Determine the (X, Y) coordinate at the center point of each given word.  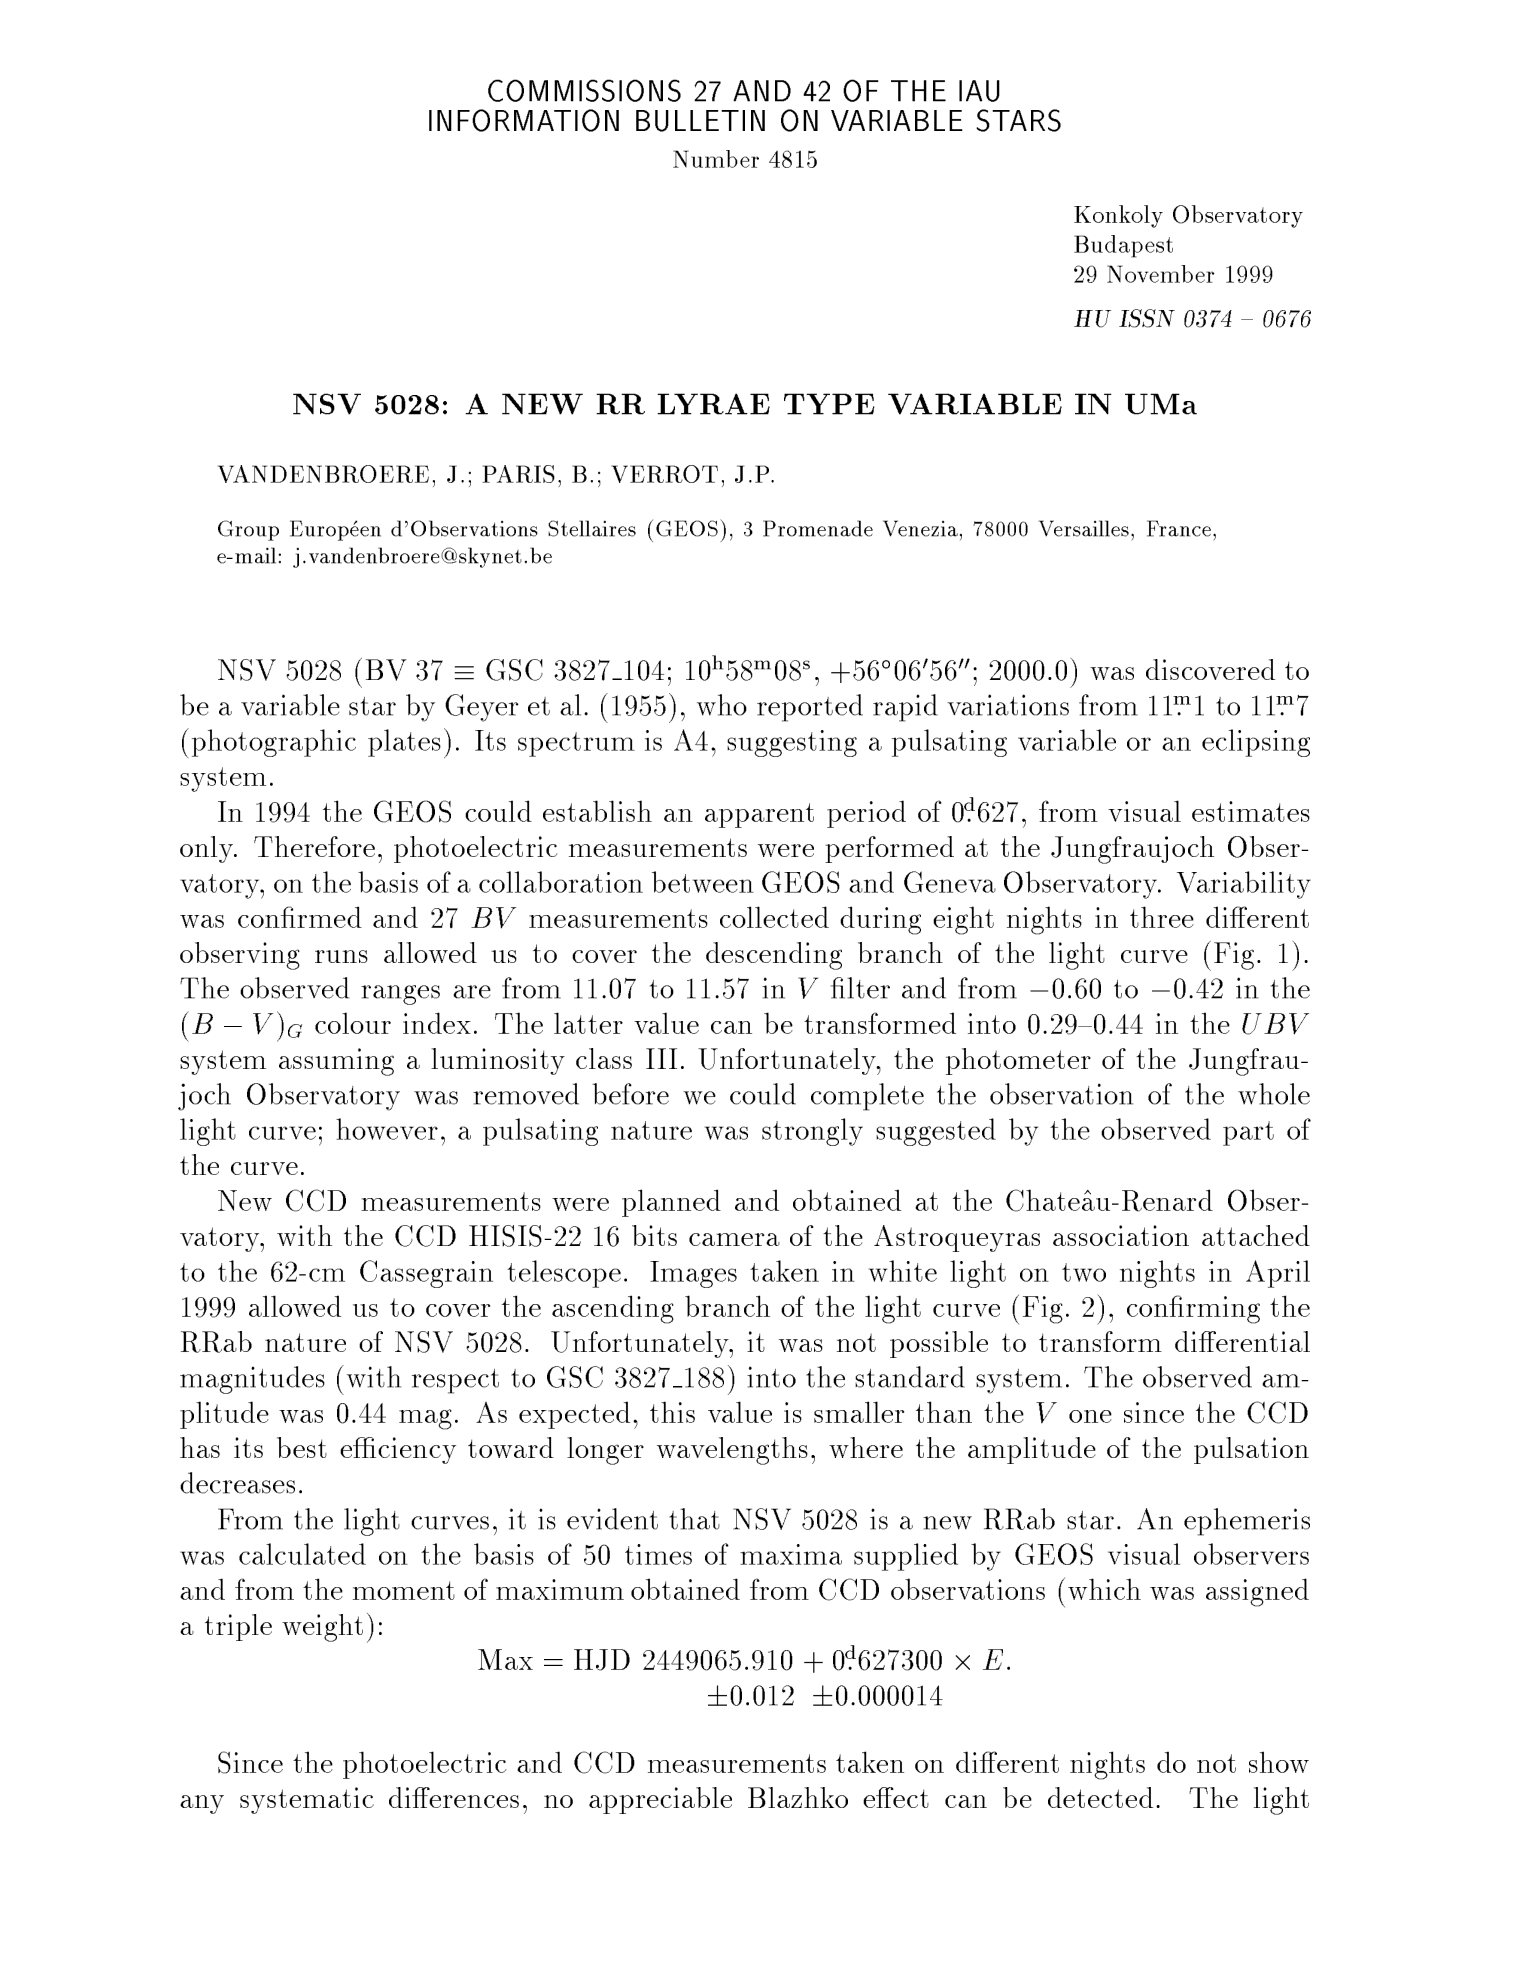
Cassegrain (426, 1274)
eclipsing (1256, 743)
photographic (274, 743)
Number (716, 159)
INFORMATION (524, 120)
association (1121, 1235)
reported (810, 708)
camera (734, 1239)
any (202, 1804)
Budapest (1123, 246)
